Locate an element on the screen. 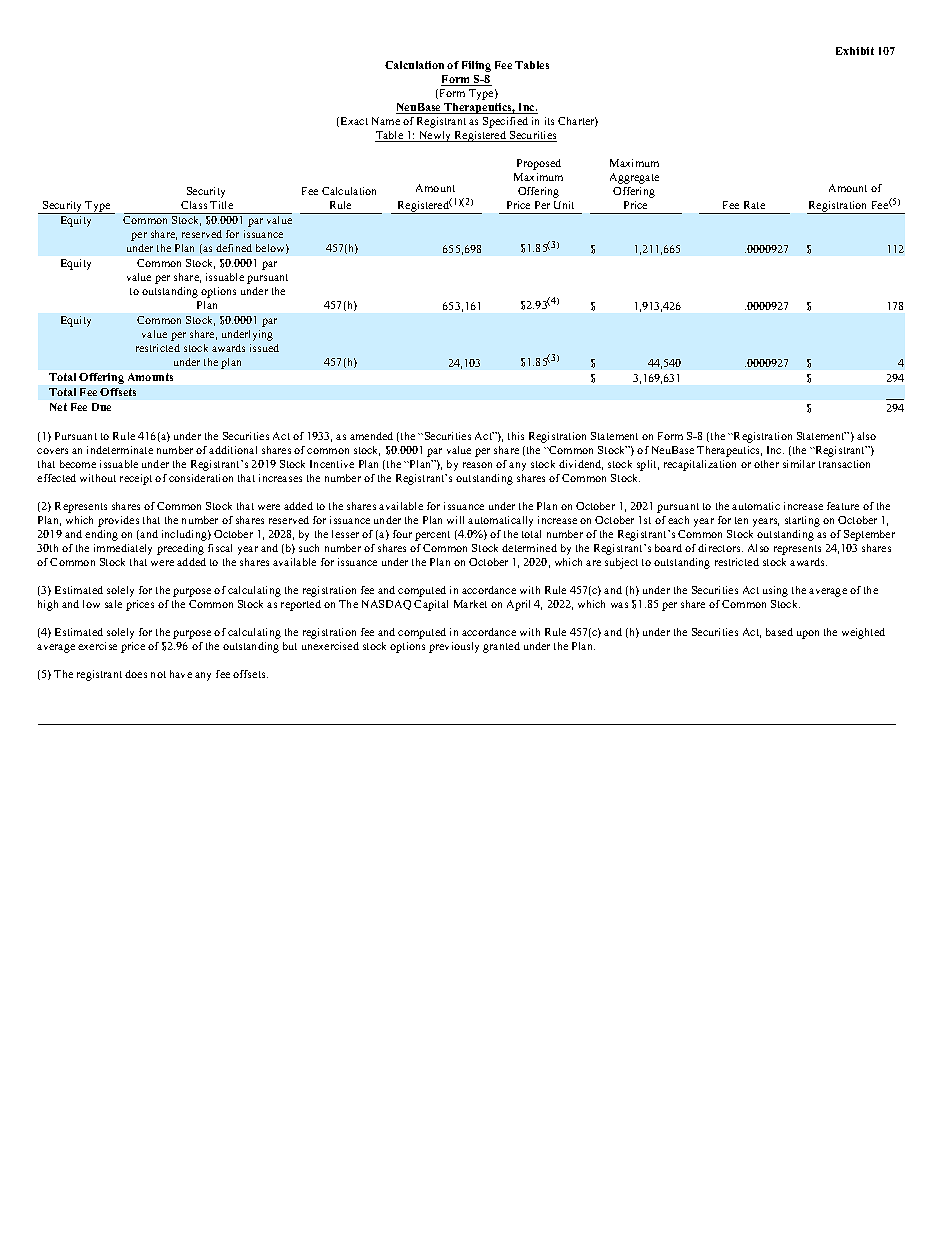  this is located at coordinates (516, 436).
